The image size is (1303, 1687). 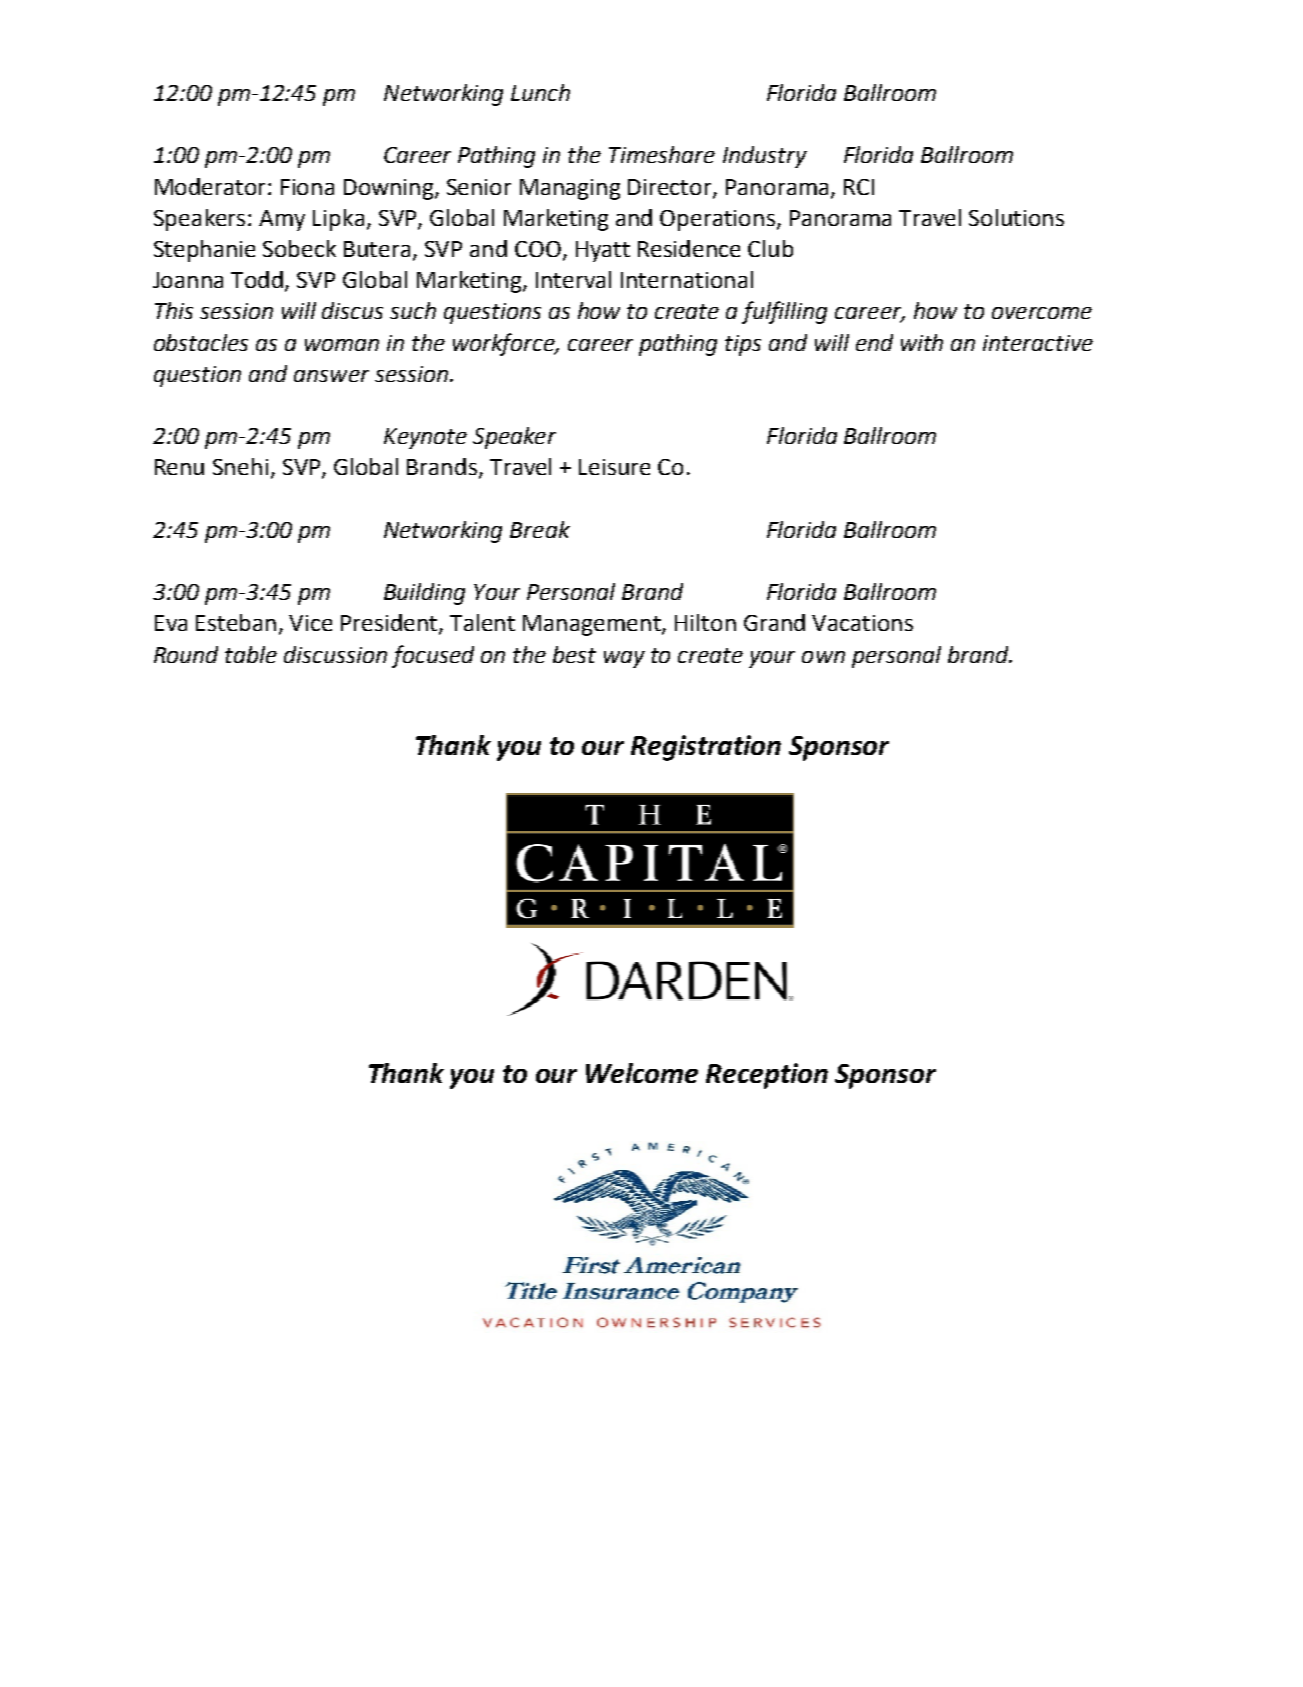 What do you see at coordinates (765, 157) in the document?
I see `Industry` at bounding box center [765, 157].
